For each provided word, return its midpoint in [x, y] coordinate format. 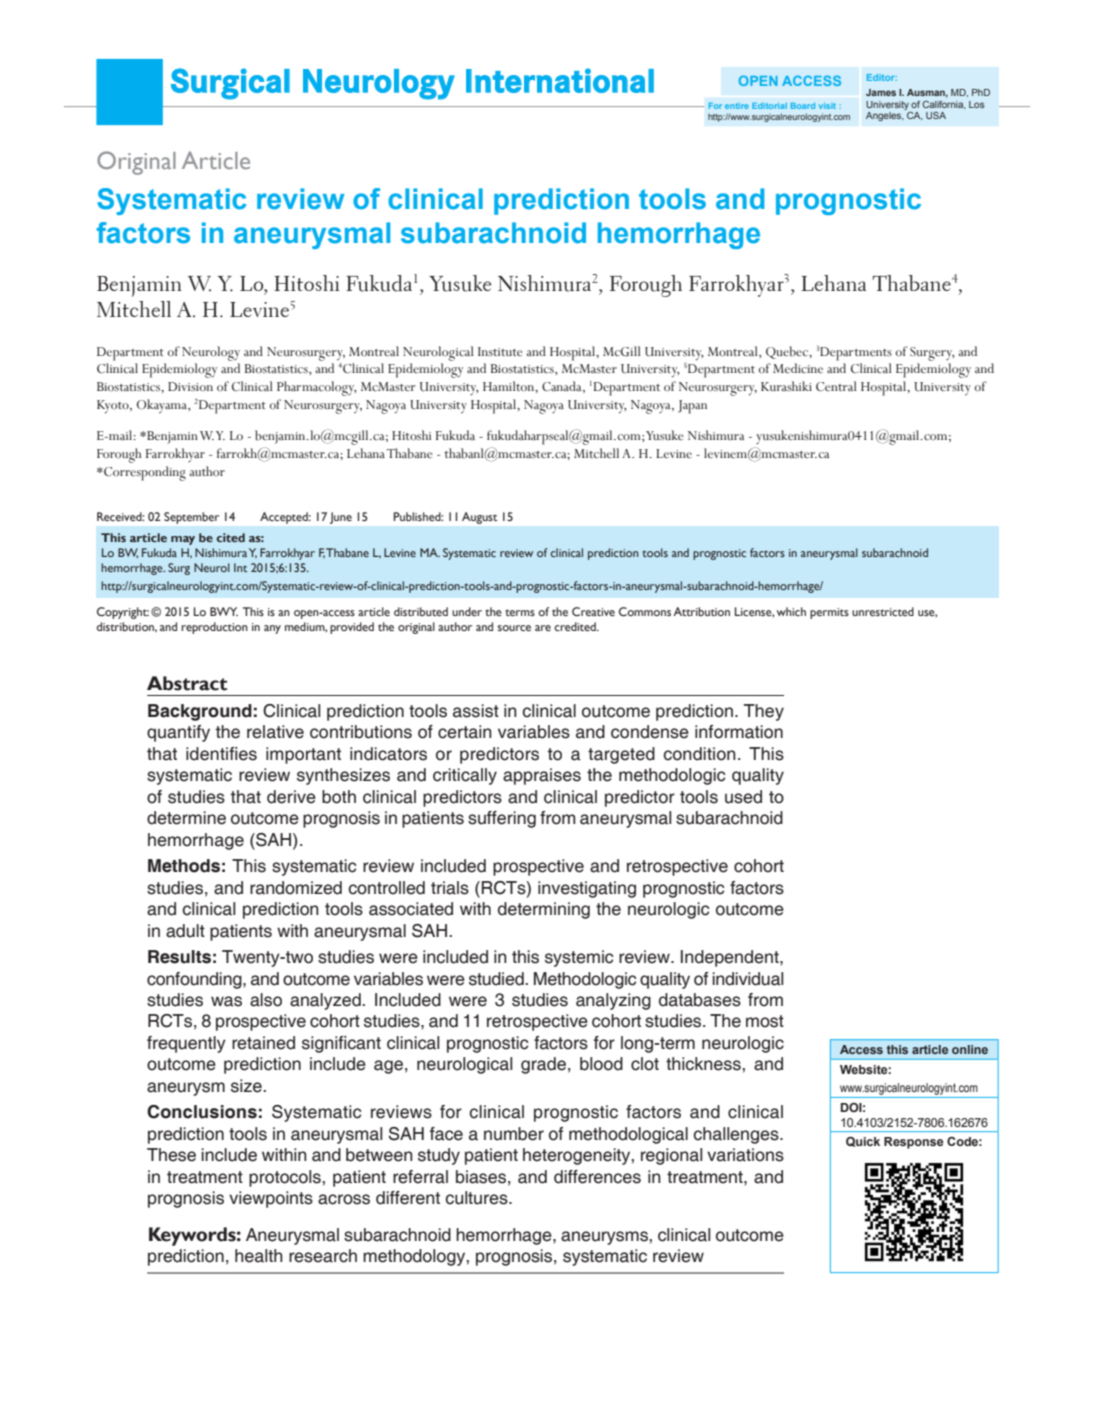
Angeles [885, 116]
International [560, 80]
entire [737, 106]
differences [597, 1177]
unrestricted [883, 611]
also [266, 1000]
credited [576, 626]
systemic [579, 958]
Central [836, 386]
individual [748, 979]
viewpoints [271, 1199]
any [272, 629]
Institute [500, 351]
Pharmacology [317, 388]
